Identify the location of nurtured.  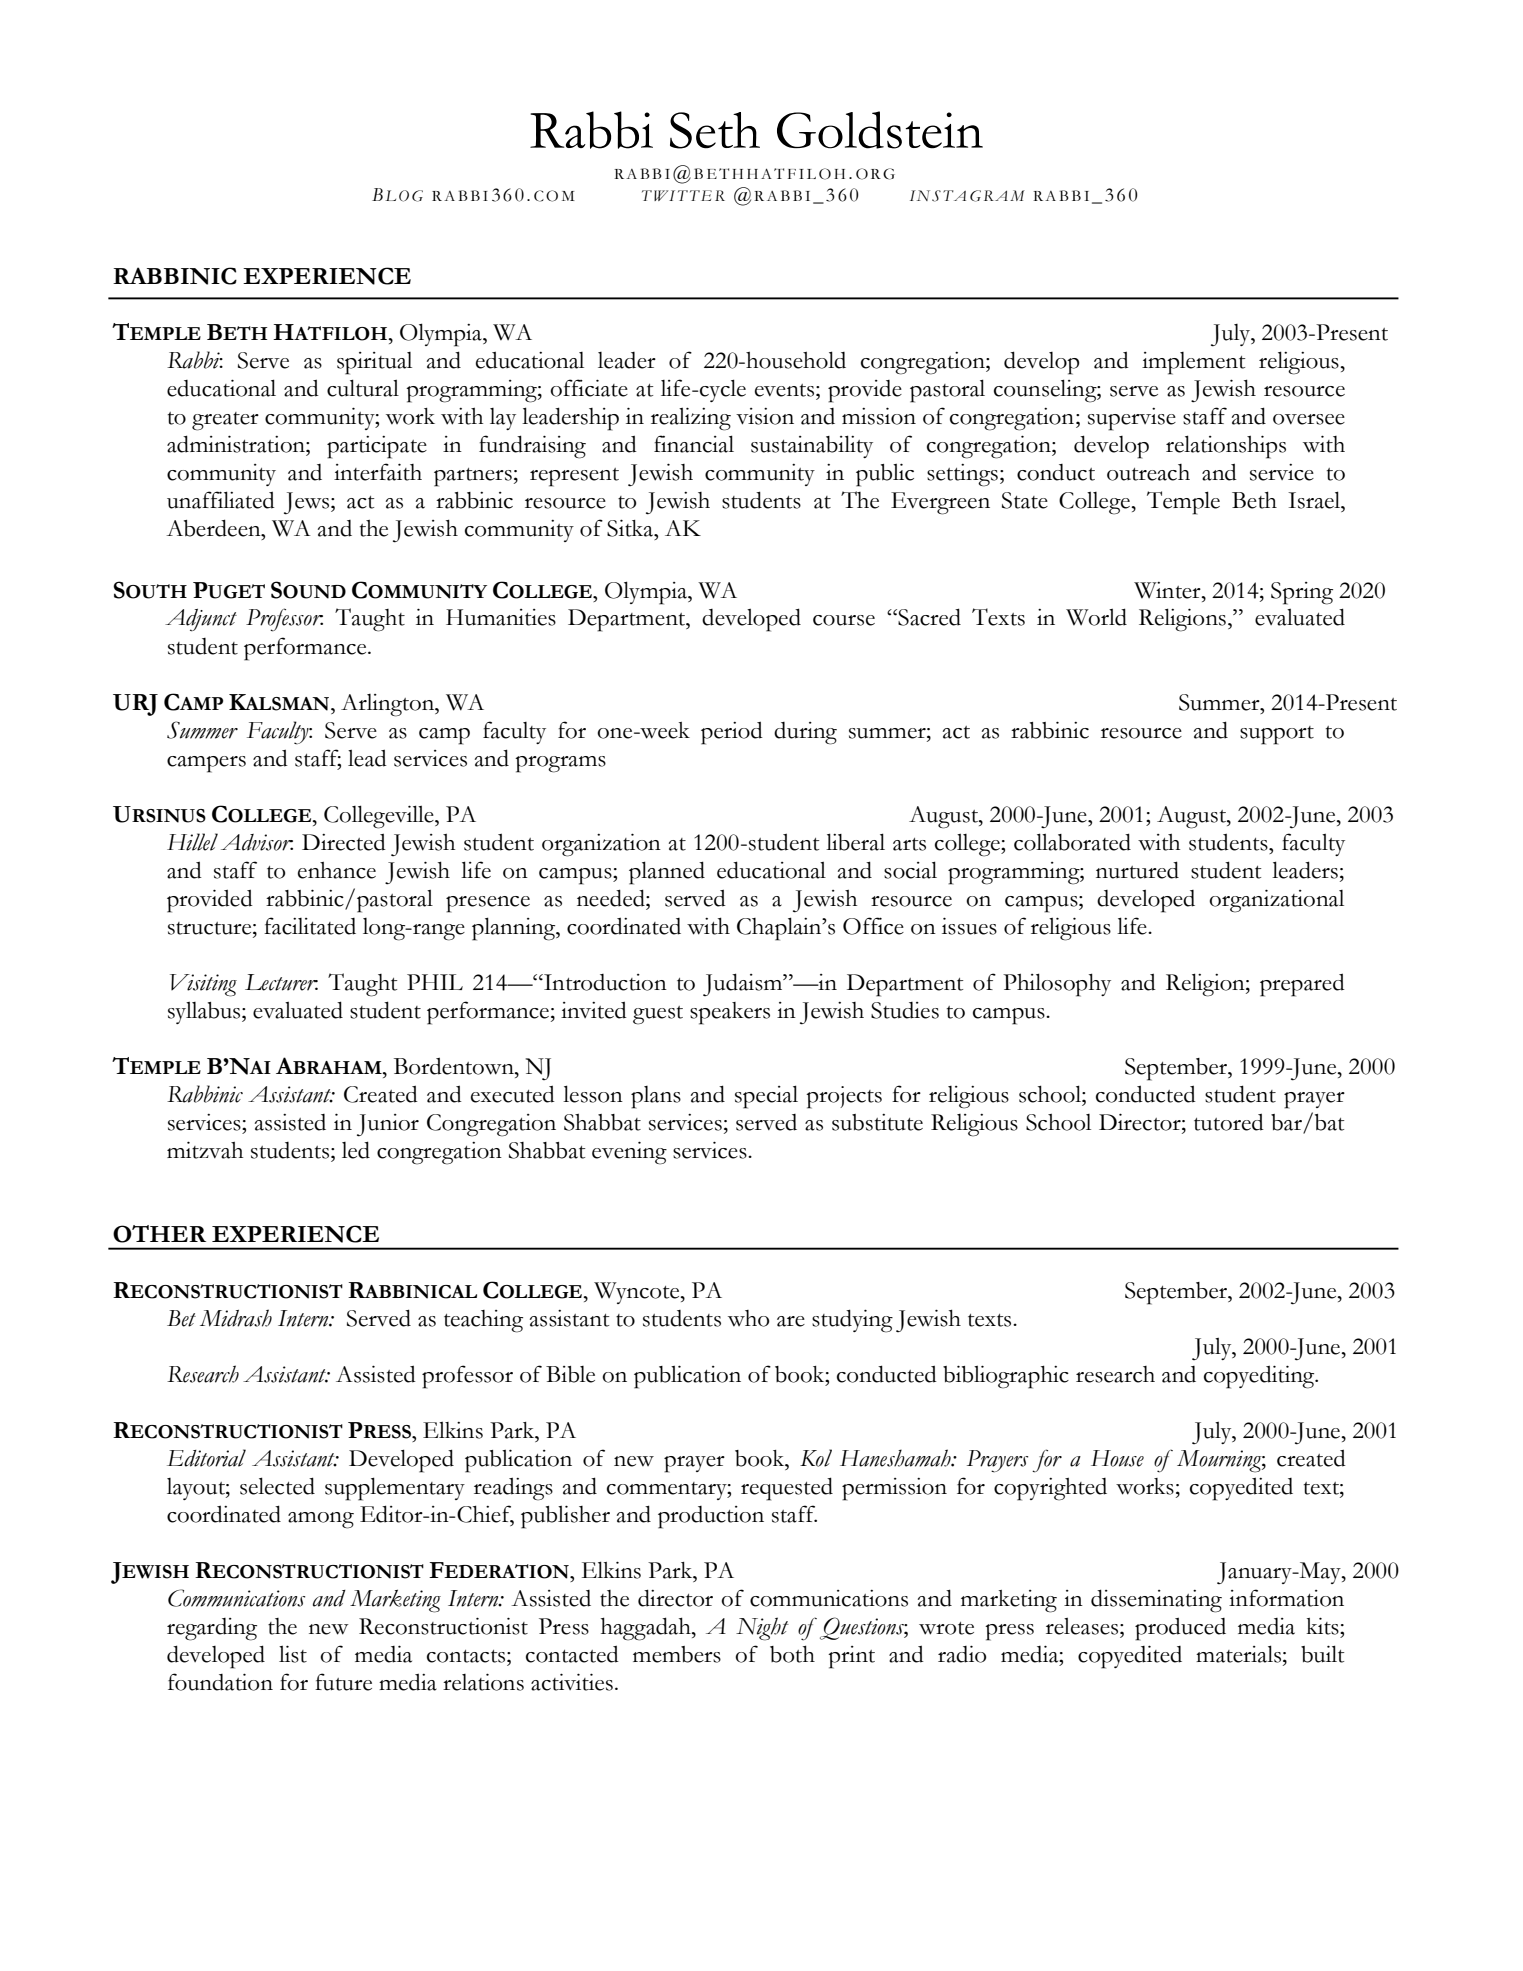
(1137, 870).
